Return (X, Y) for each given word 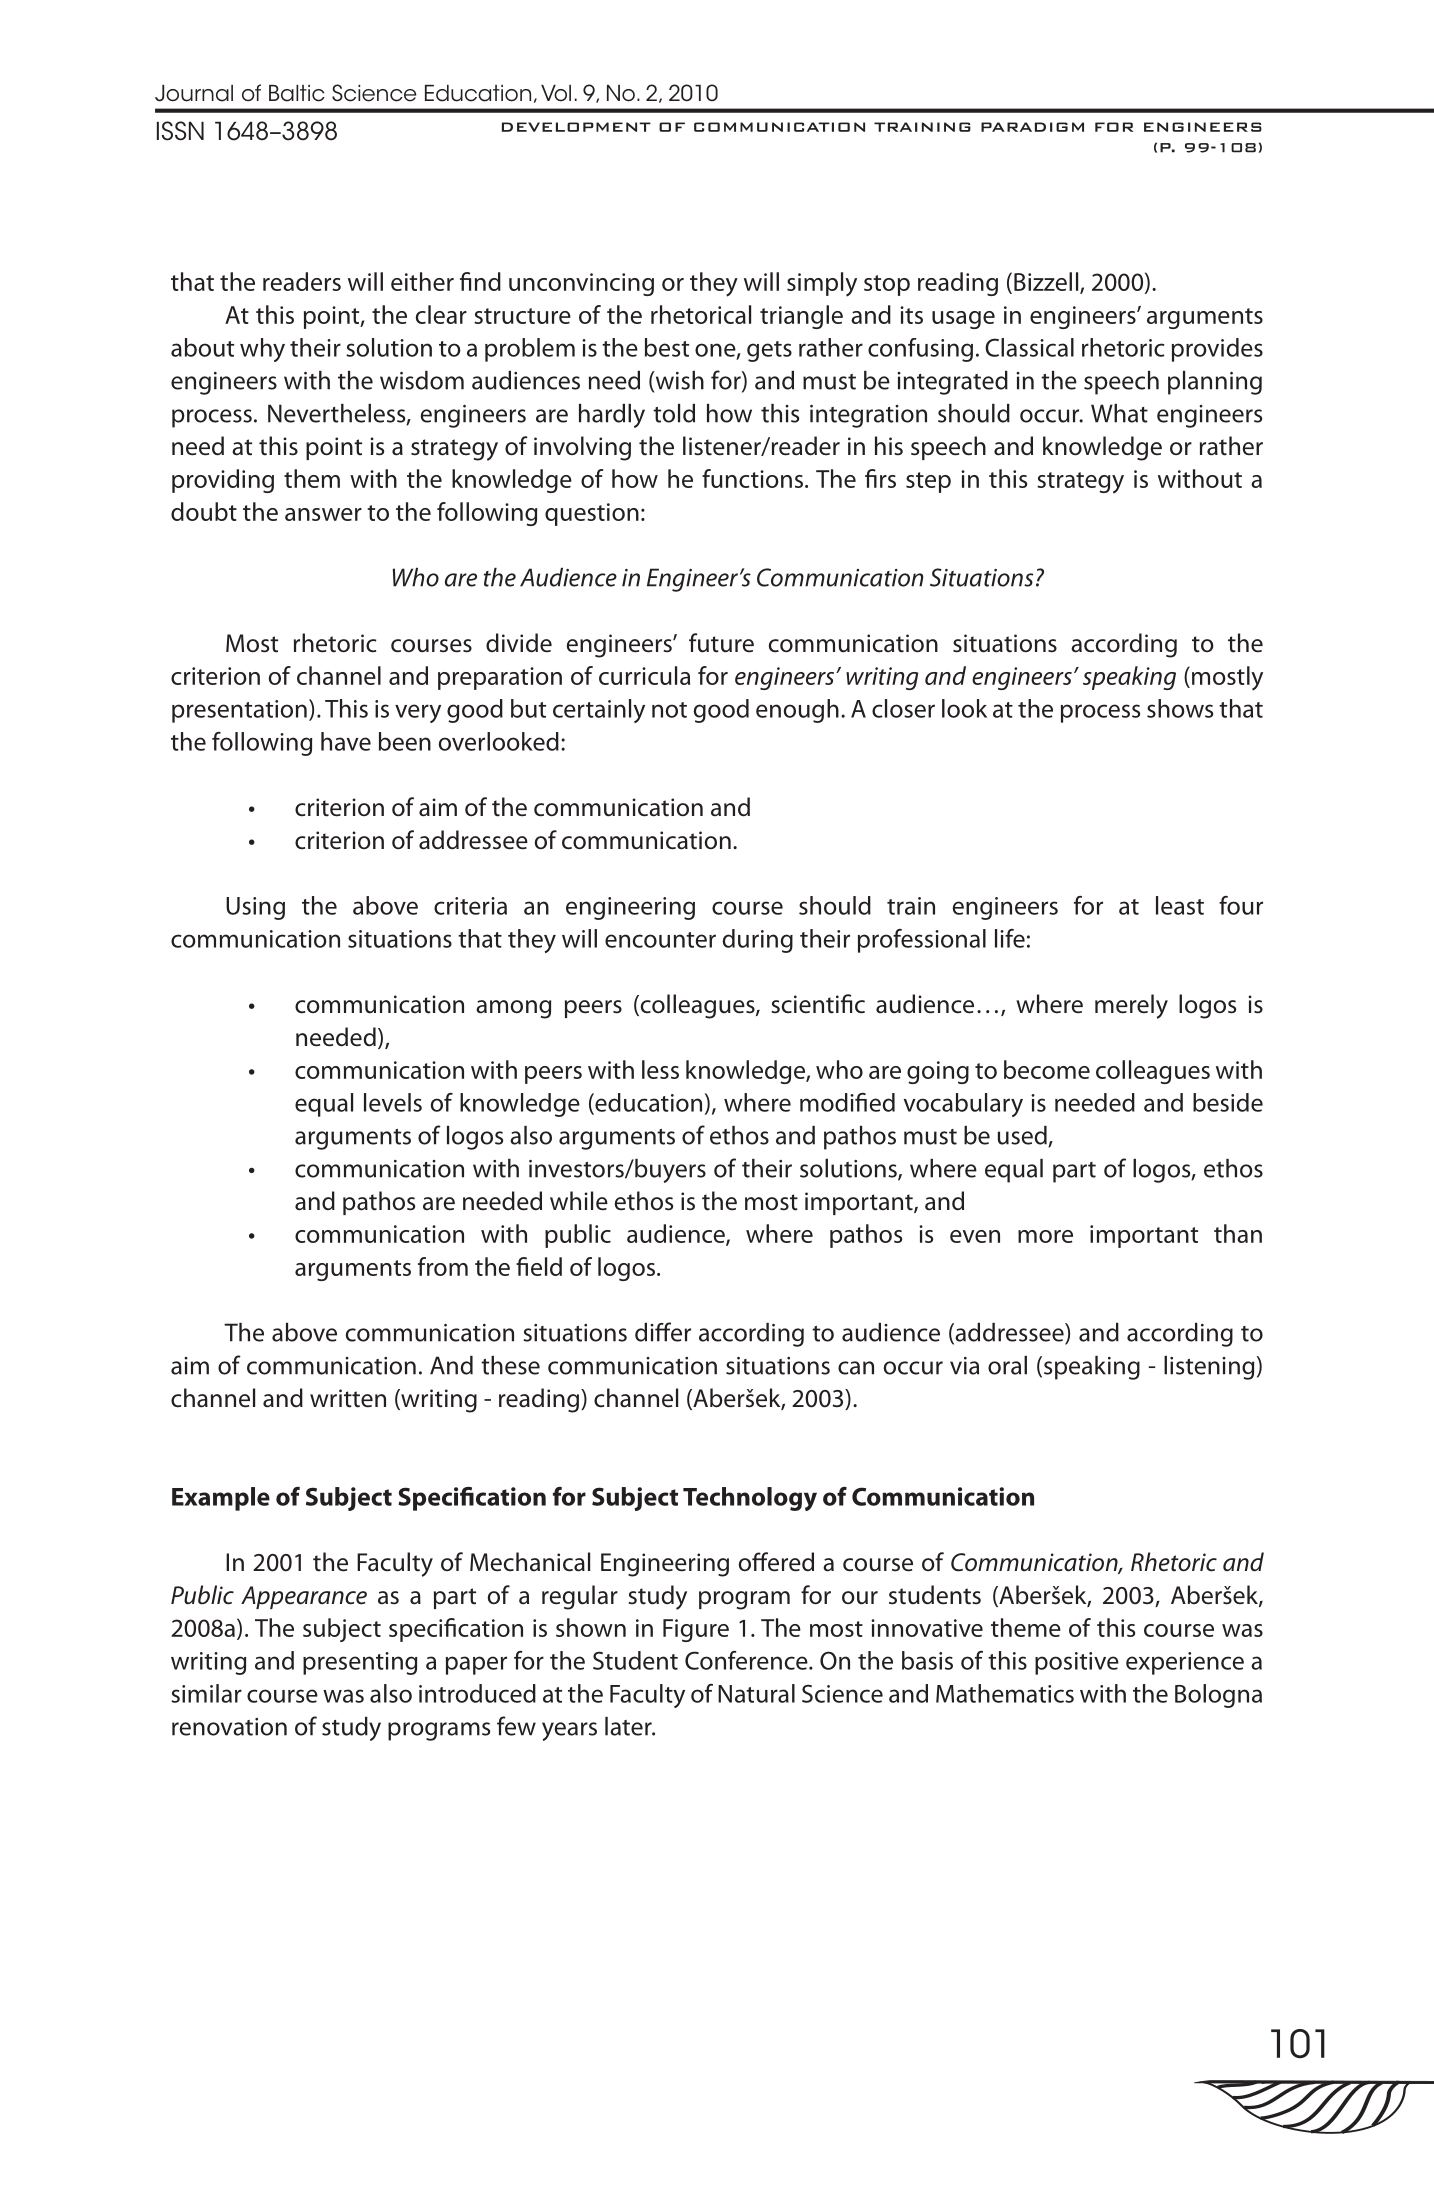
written (348, 1398)
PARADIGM (1032, 127)
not (669, 710)
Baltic (297, 93)
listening (1209, 1368)
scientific (818, 1004)
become (1047, 1069)
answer (323, 514)
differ (663, 1332)
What (1119, 413)
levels (393, 1102)
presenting (360, 1663)
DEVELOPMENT (576, 127)
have (346, 741)
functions (752, 478)
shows (1180, 708)
